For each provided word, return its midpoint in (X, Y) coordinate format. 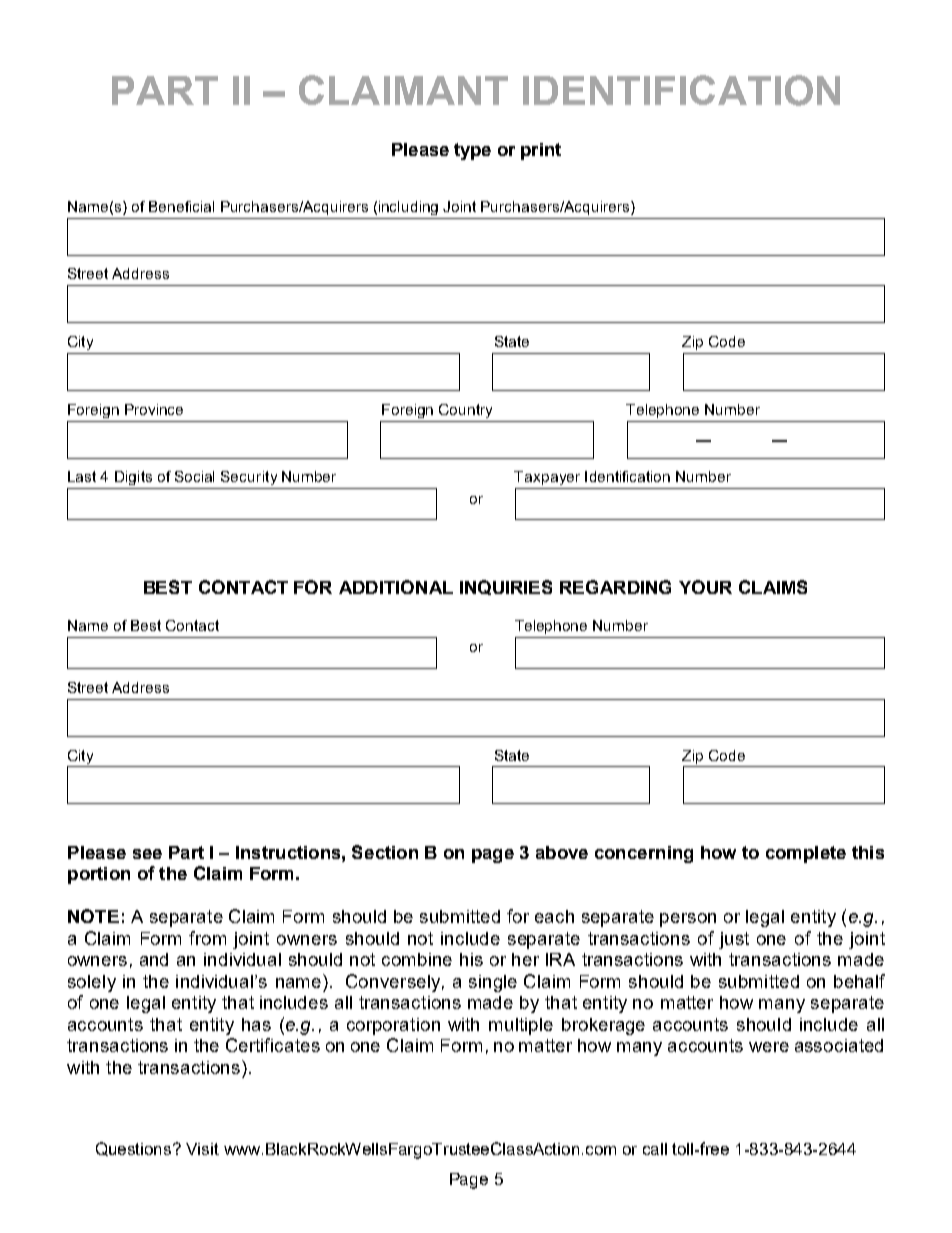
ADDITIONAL (396, 587)
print (541, 151)
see (147, 854)
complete (806, 854)
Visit (202, 1149)
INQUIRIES (506, 587)
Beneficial (181, 206)
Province (154, 409)
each (554, 916)
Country (465, 411)
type (472, 151)
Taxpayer (547, 478)
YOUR (705, 587)
